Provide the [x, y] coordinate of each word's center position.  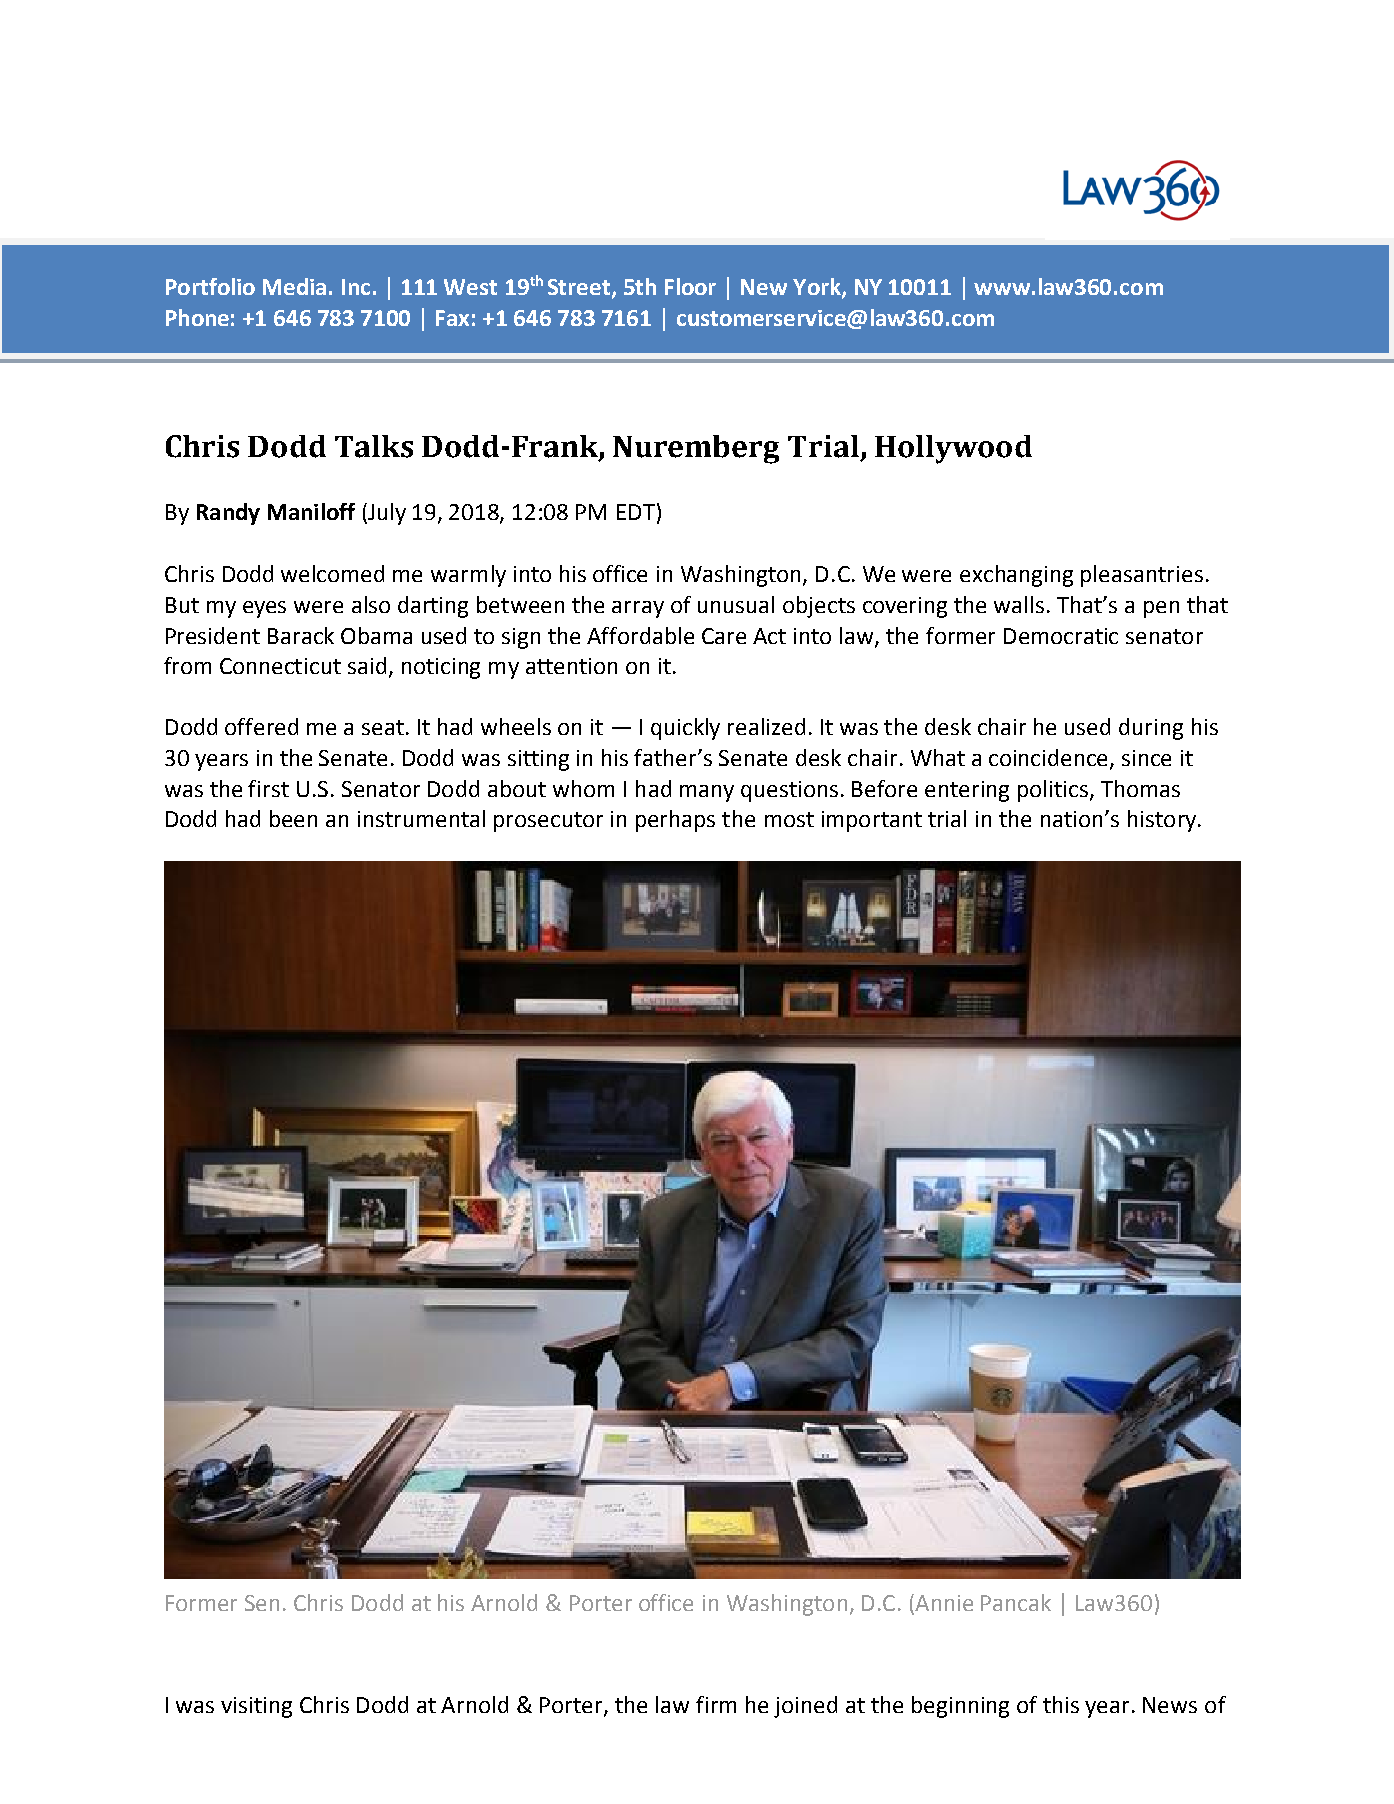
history [1162, 821]
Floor [690, 286]
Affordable [640, 635]
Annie [943, 1604]
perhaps [675, 821]
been [293, 818]
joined [805, 1707]
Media [294, 286]
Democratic [1061, 636]
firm [716, 1704]
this [1061, 1704]
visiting [256, 1707]
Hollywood [953, 449]
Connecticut [280, 666]
